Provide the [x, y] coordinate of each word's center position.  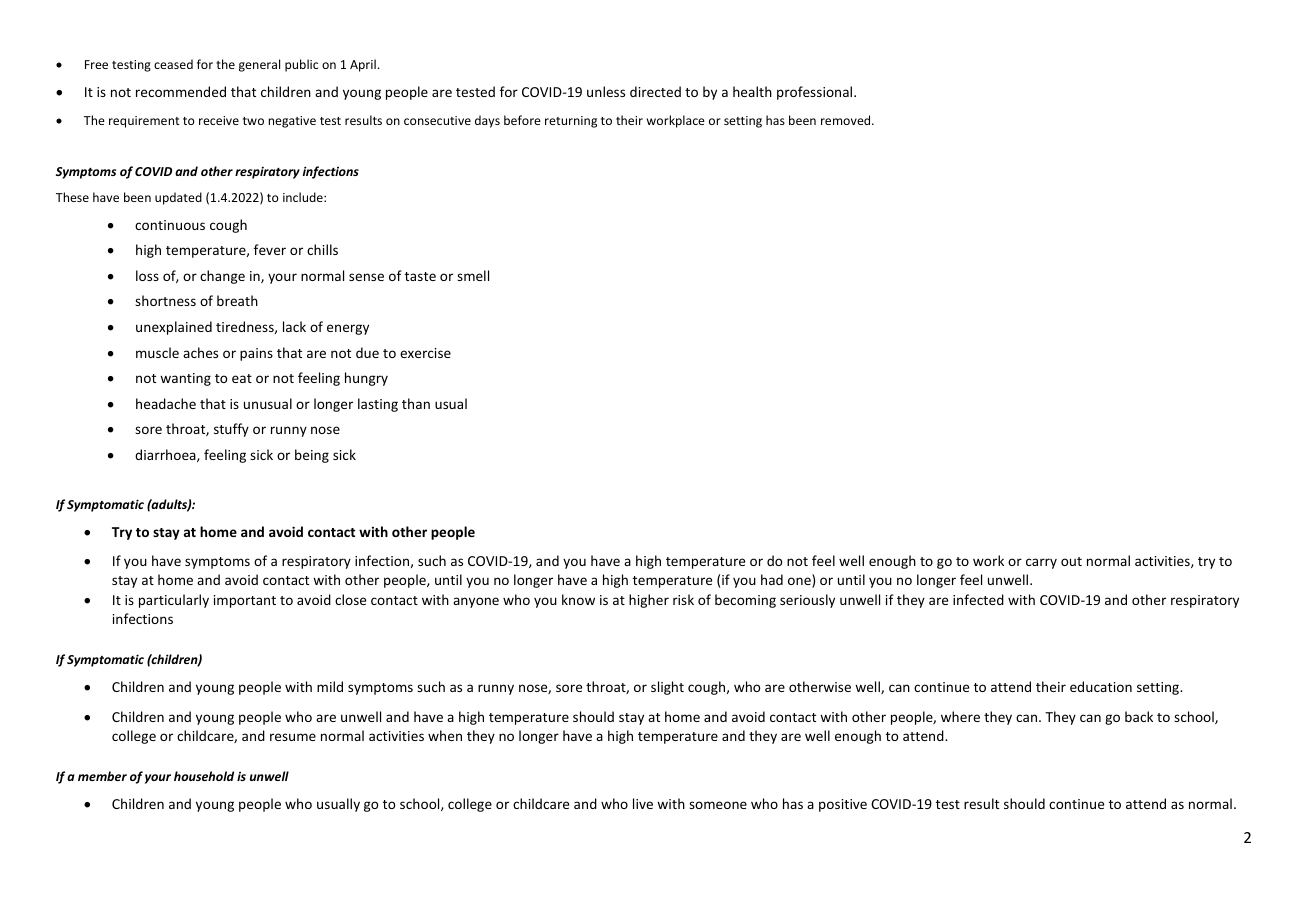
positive [843, 805]
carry [1041, 563]
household [204, 776]
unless [606, 91]
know [578, 599]
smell [473, 275]
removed [847, 120]
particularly [174, 601]
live [643, 803]
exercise [425, 353]
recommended [181, 91]
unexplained [174, 328]
